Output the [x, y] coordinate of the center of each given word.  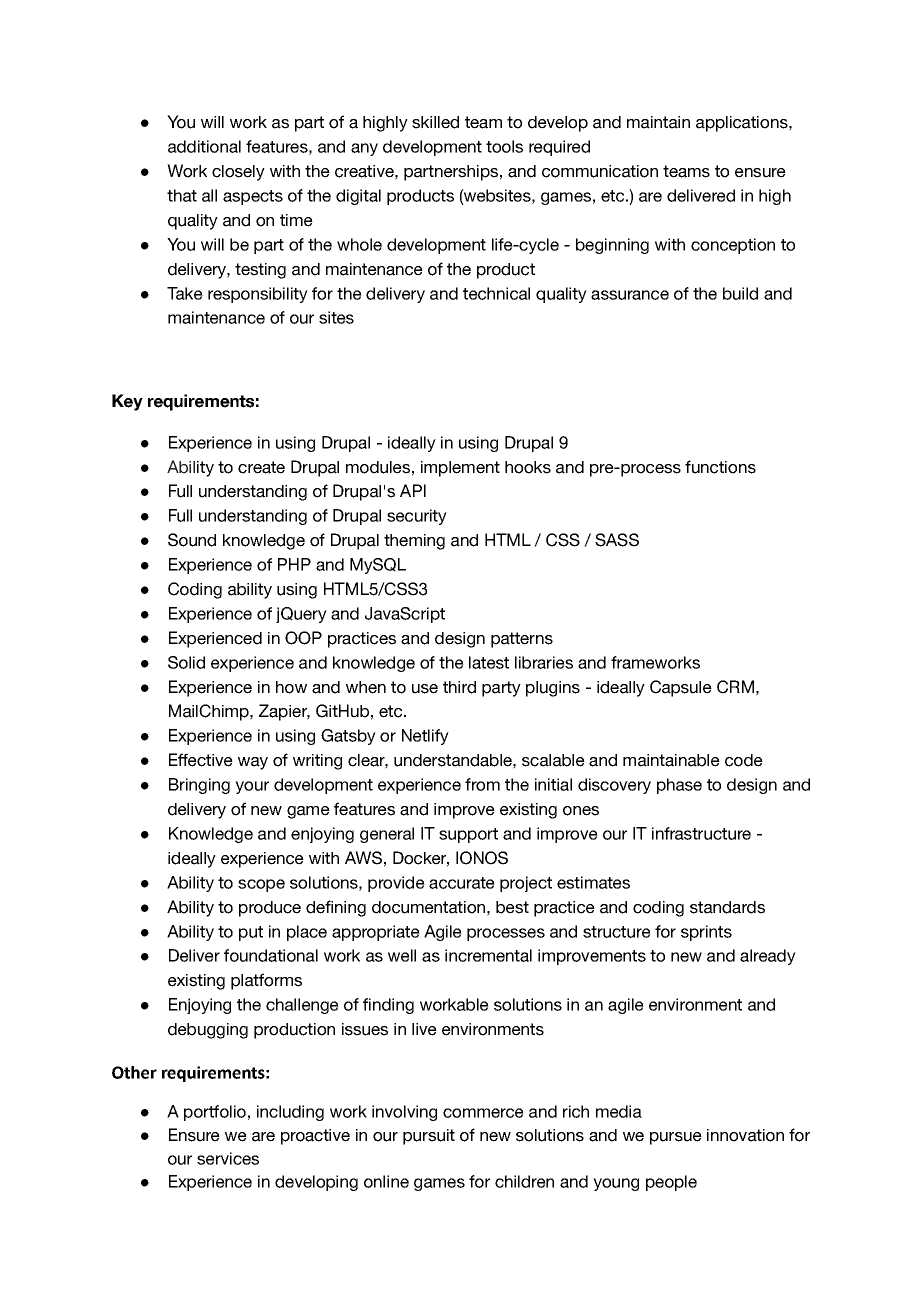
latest [489, 662]
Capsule [681, 688]
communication [600, 171]
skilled [435, 122]
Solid [186, 662]
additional [204, 146]
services [228, 1158]
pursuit [429, 1137]
